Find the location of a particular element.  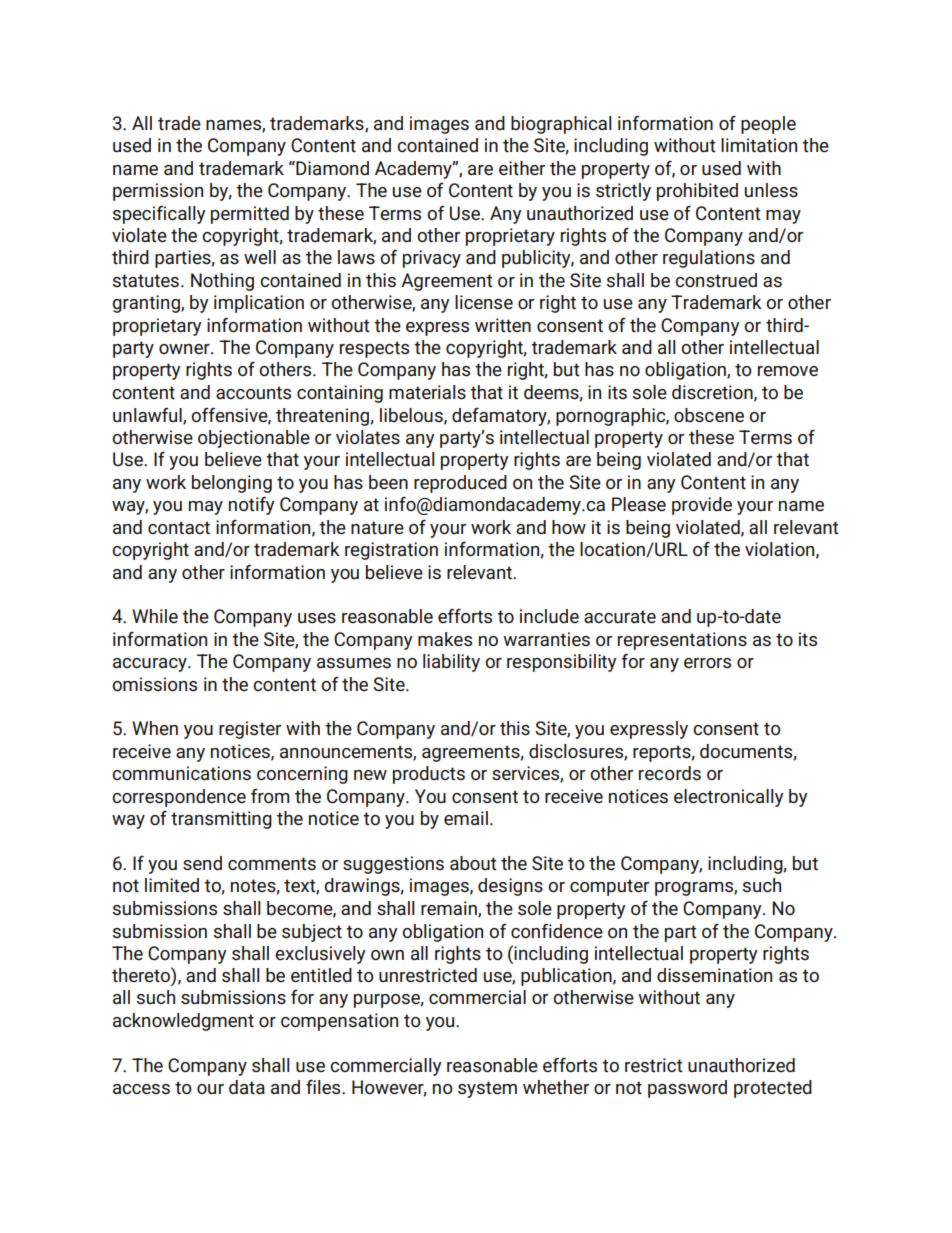

products is located at coordinates (429, 775).
